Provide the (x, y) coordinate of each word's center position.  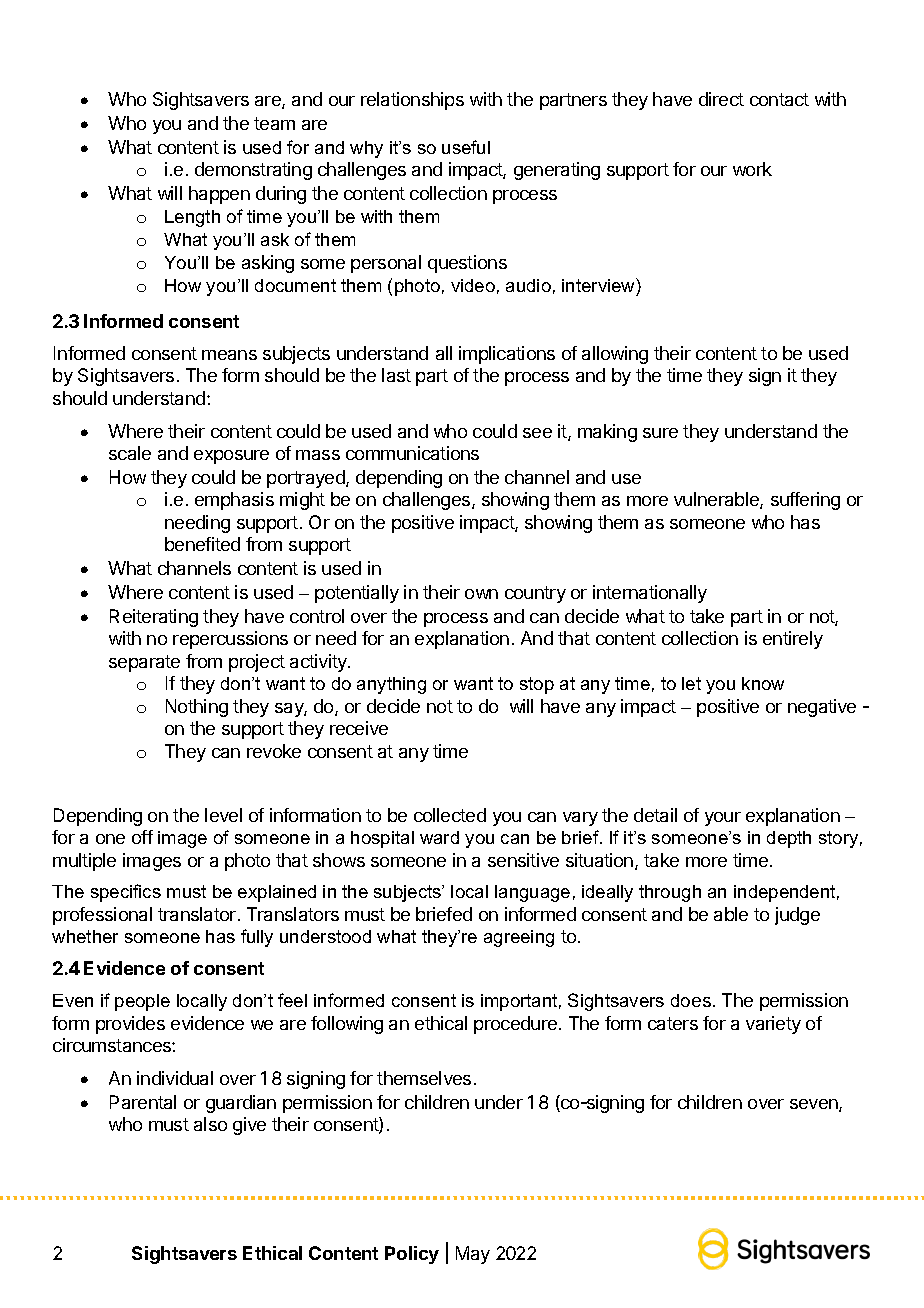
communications (412, 453)
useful (466, 147)
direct (721, 99)
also (210, 1124)
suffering (805, 501)
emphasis (234, 501)
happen (219, 195)
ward (439, 837)
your (723, 819)
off (142, 837)
